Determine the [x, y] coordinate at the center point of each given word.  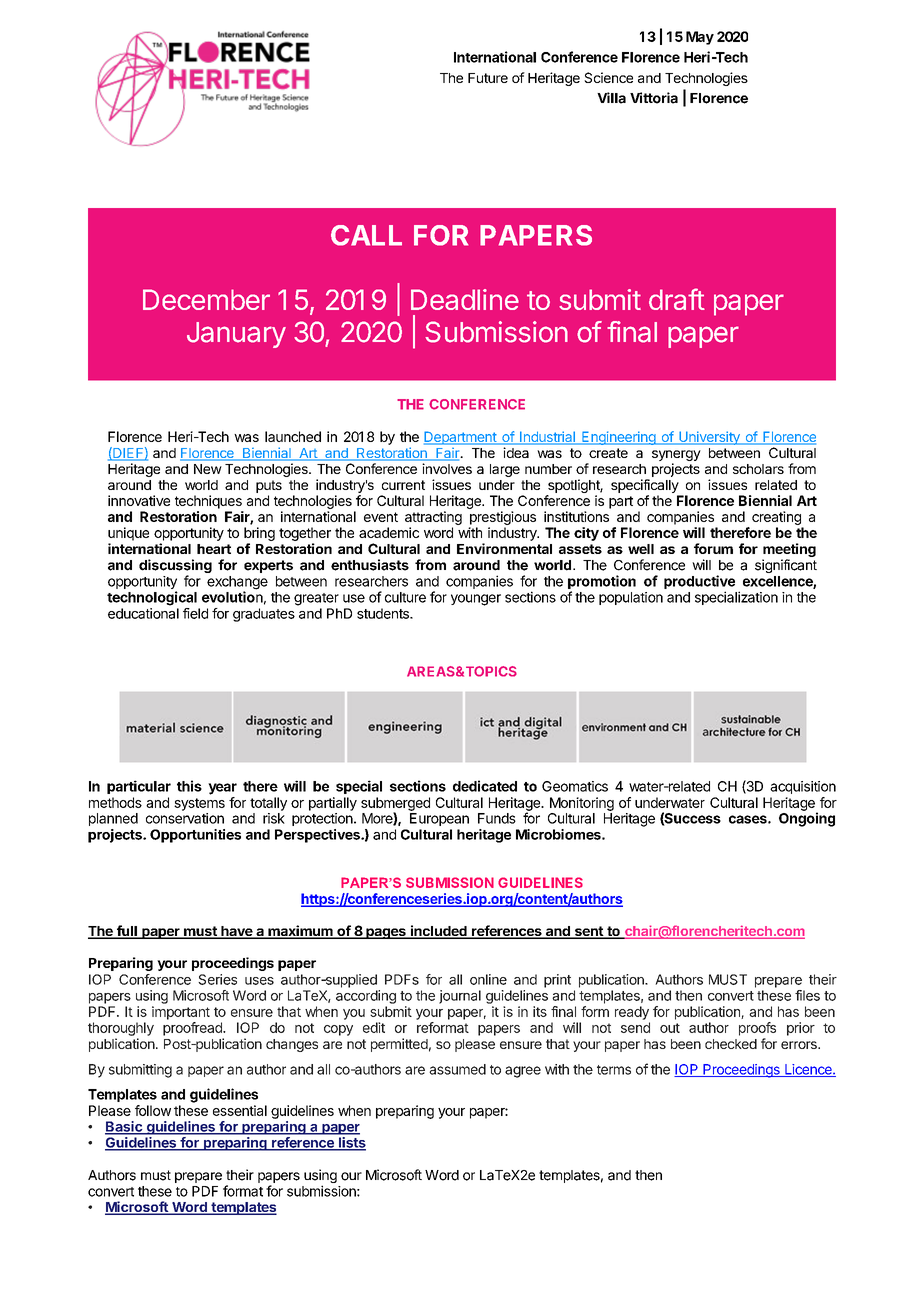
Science [608, 77]
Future [488, 78]
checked [731, 1044]
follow [153, 1110]
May [700, 38]
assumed [457, 1069]
